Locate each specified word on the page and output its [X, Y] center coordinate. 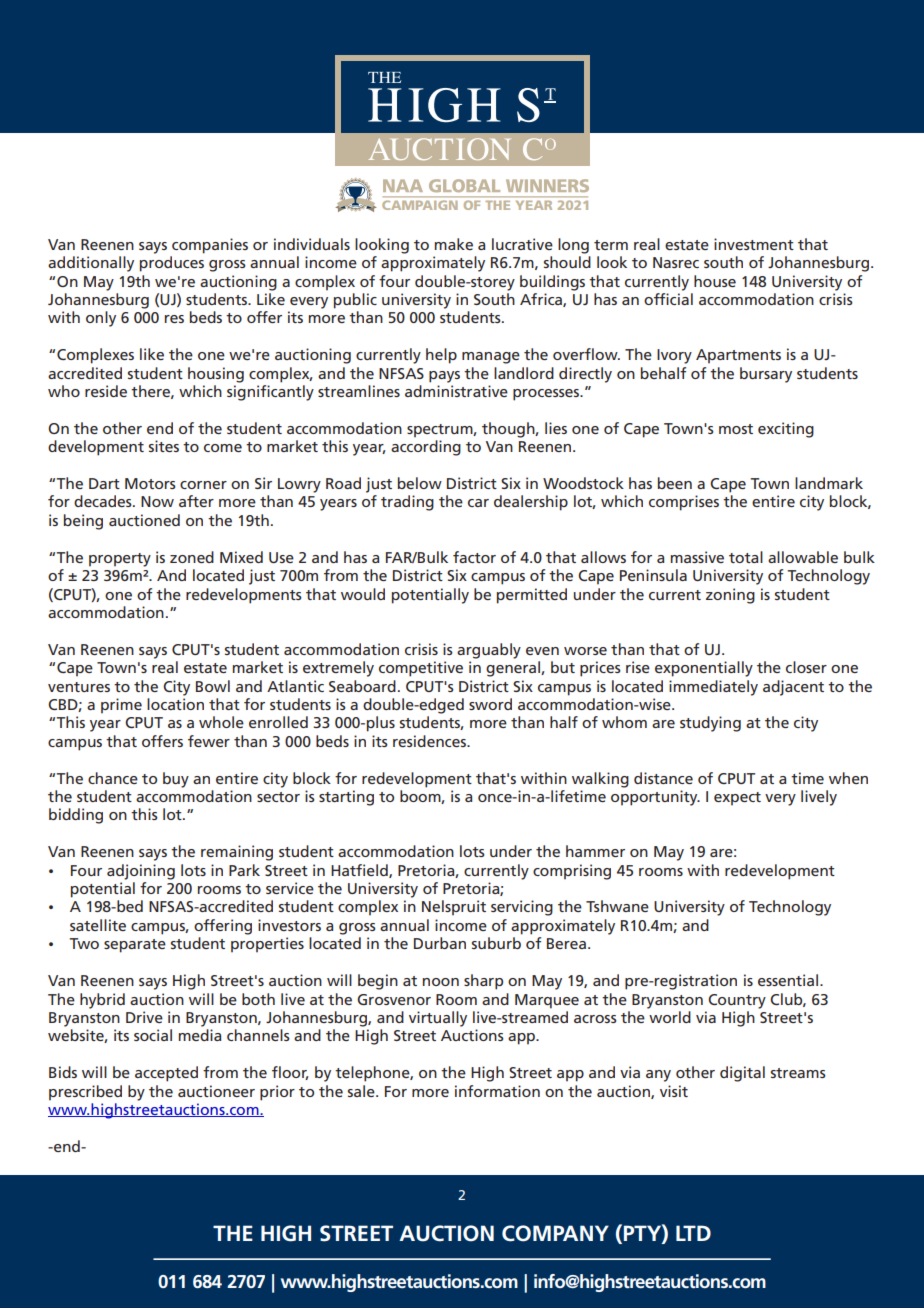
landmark [829, 483]
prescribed [85, 1093]
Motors [150, 483]
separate [135, 946]
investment [754, 244]
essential [789, 980]
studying [710, 724]
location [175, 704]
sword [490, 704]
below [420, 483]
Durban [440, 943]
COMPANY [555, 1233]
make [454, 244]
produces [172, 264]
